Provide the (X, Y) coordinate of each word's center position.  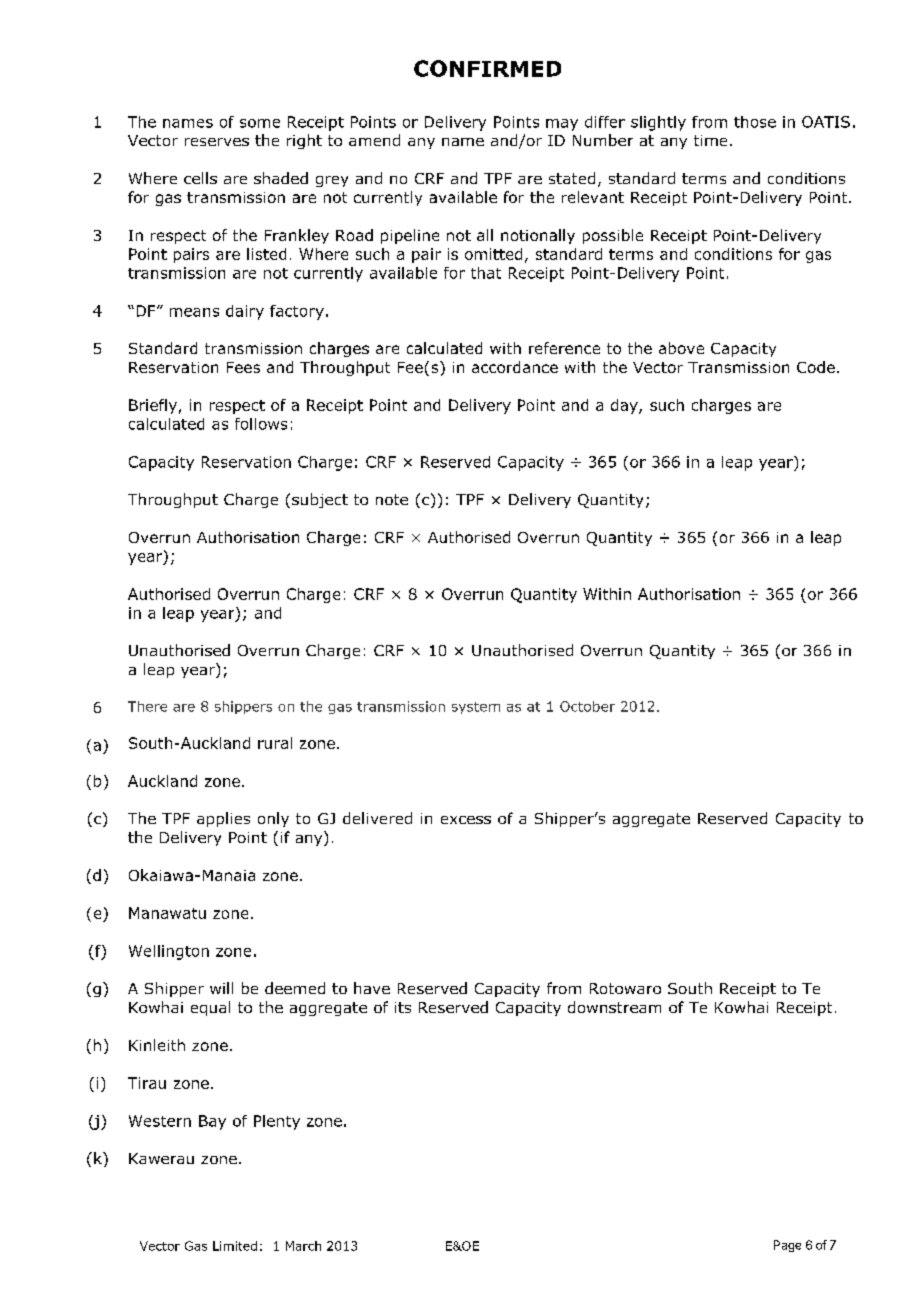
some (260, 123)
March (303, 1246)
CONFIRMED (487, 68)
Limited (235, 1246)
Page (787, 1246)
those (755, 122)
